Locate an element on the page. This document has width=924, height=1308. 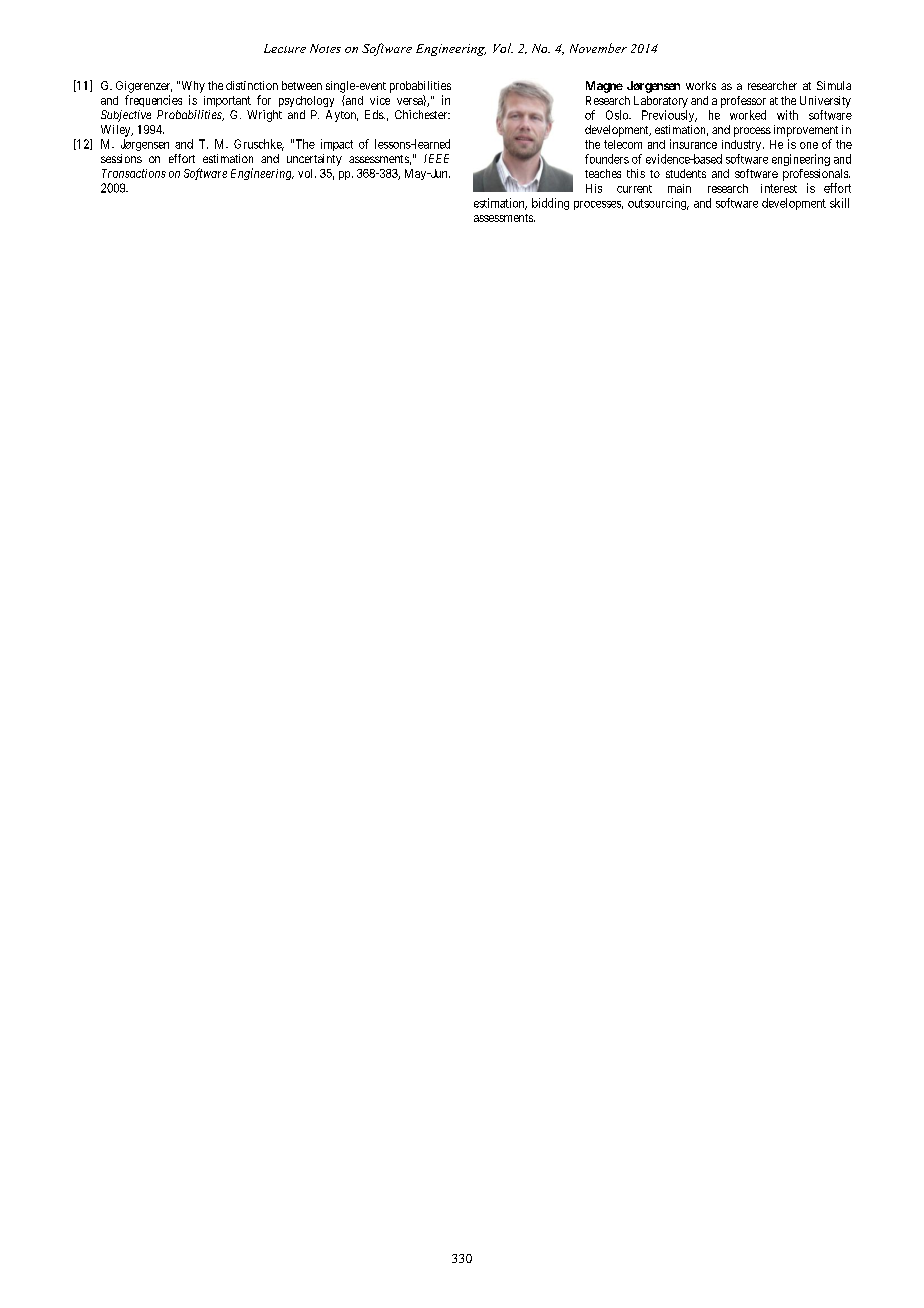
skill is located at coordinates (839, 203).
